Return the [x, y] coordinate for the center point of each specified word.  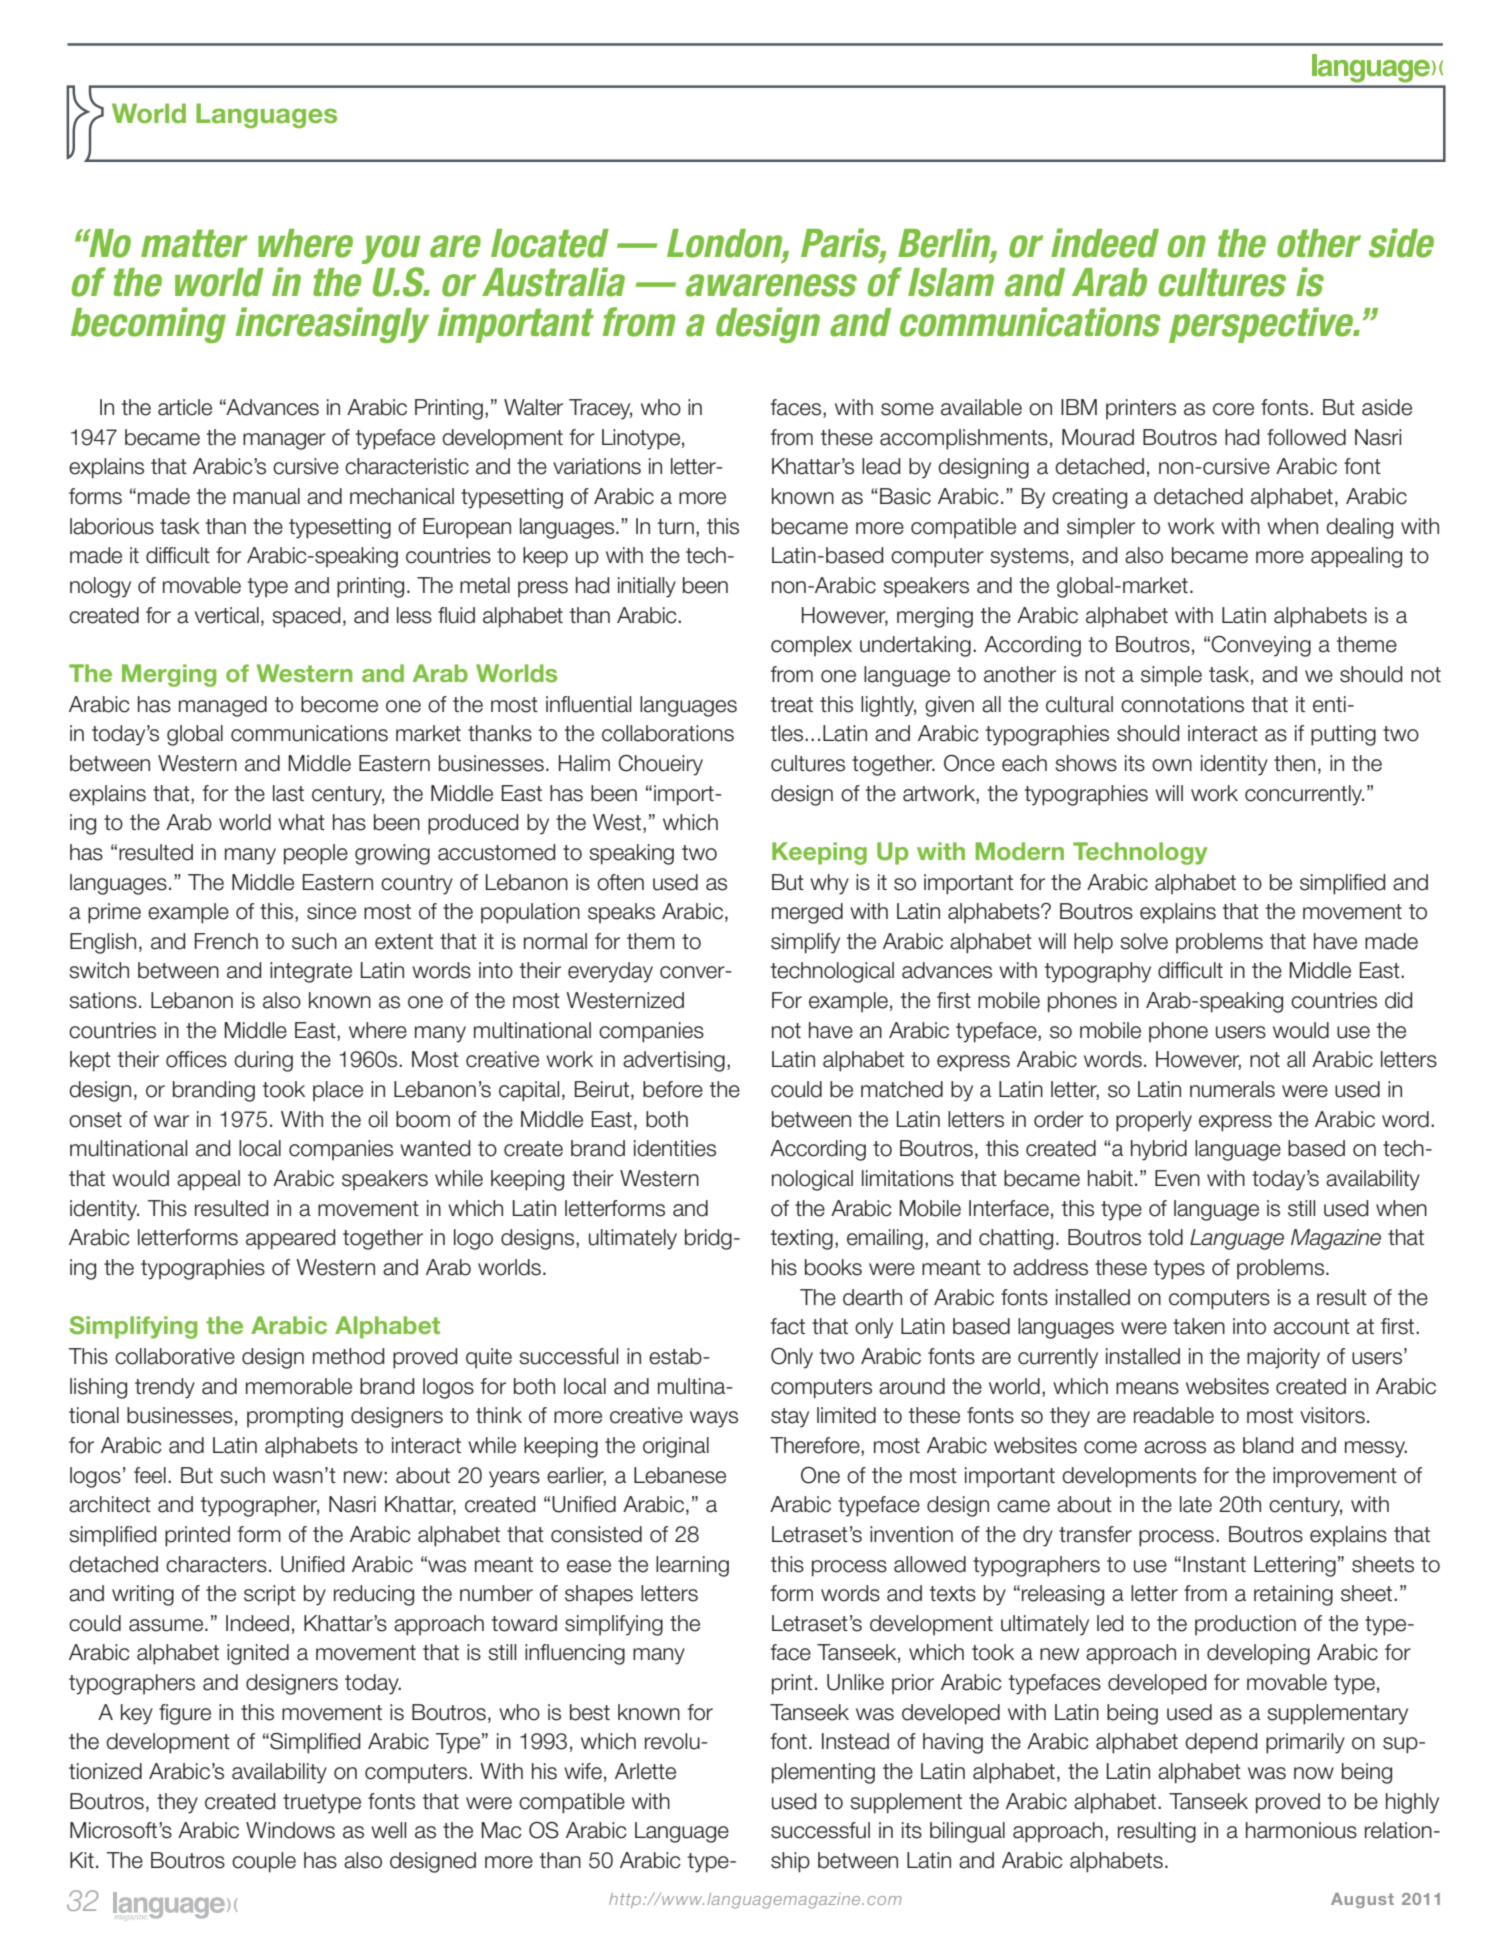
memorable [299, 1386]
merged [807, 913]
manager [284, 441]
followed [1306, 437]
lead [881, 466]
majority [1283, 1358]
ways [714, 1419]
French [226, 941]
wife [583, 1771]
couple [264, 1862]
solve [1144, 941]
